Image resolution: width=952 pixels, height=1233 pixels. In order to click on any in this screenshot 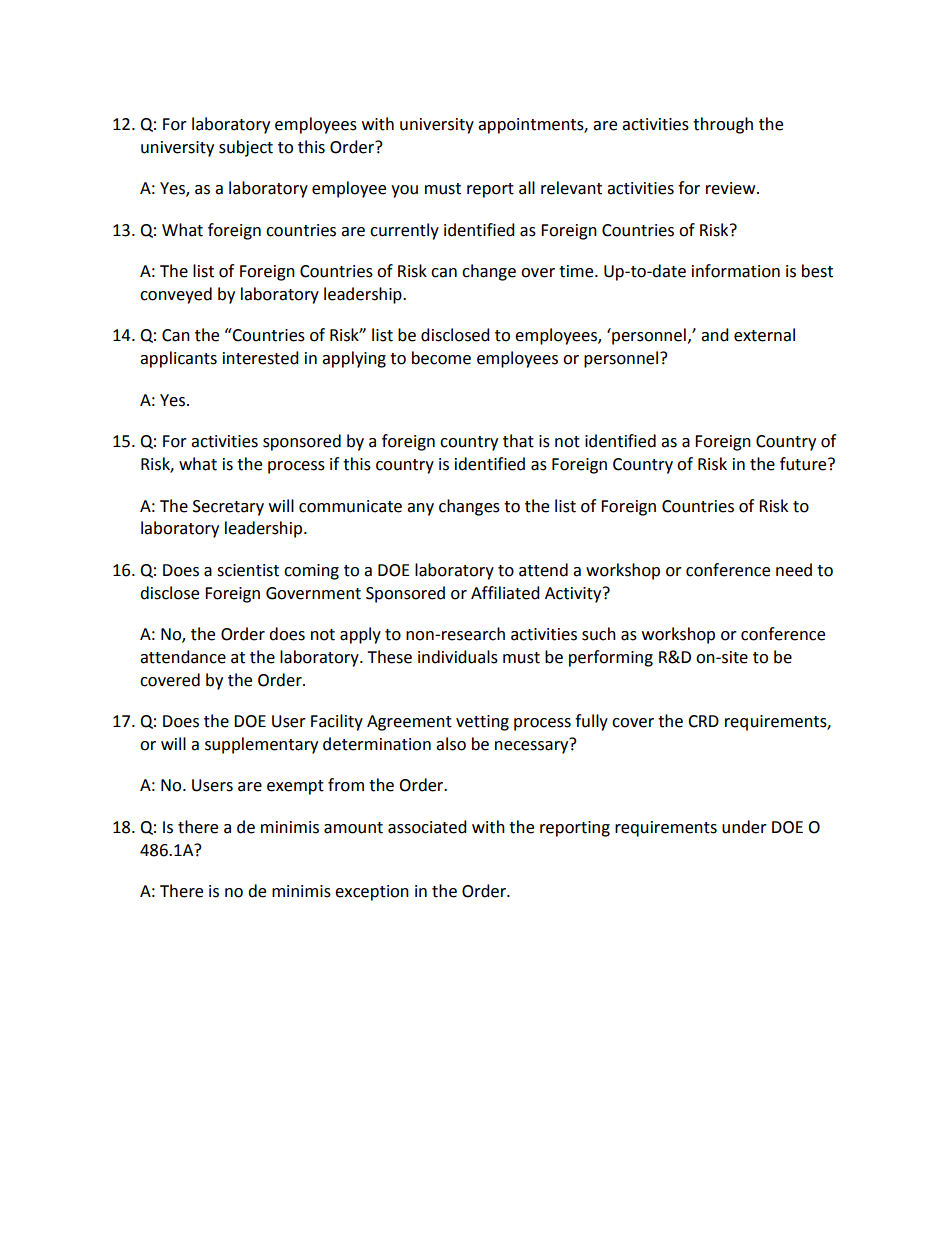, I will do `click(420, 509)`.
